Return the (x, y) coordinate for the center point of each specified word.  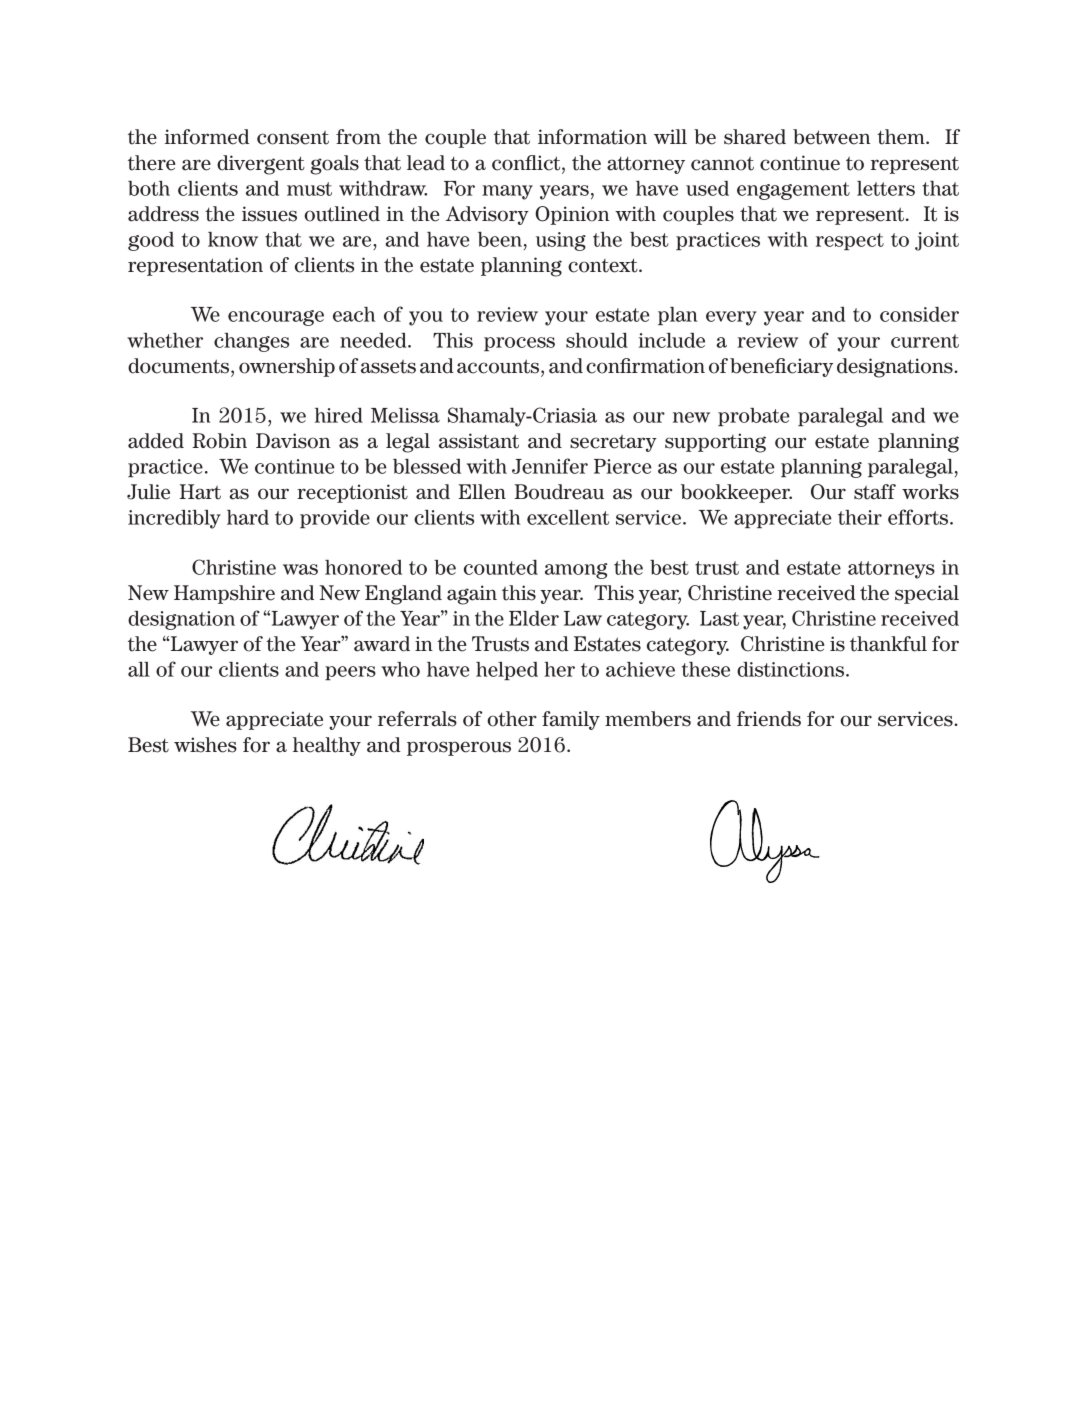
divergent (261, 165)
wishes (205, 745)
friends (769, 719)
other (512, 719)
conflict (527, 164)
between (832, 137)
